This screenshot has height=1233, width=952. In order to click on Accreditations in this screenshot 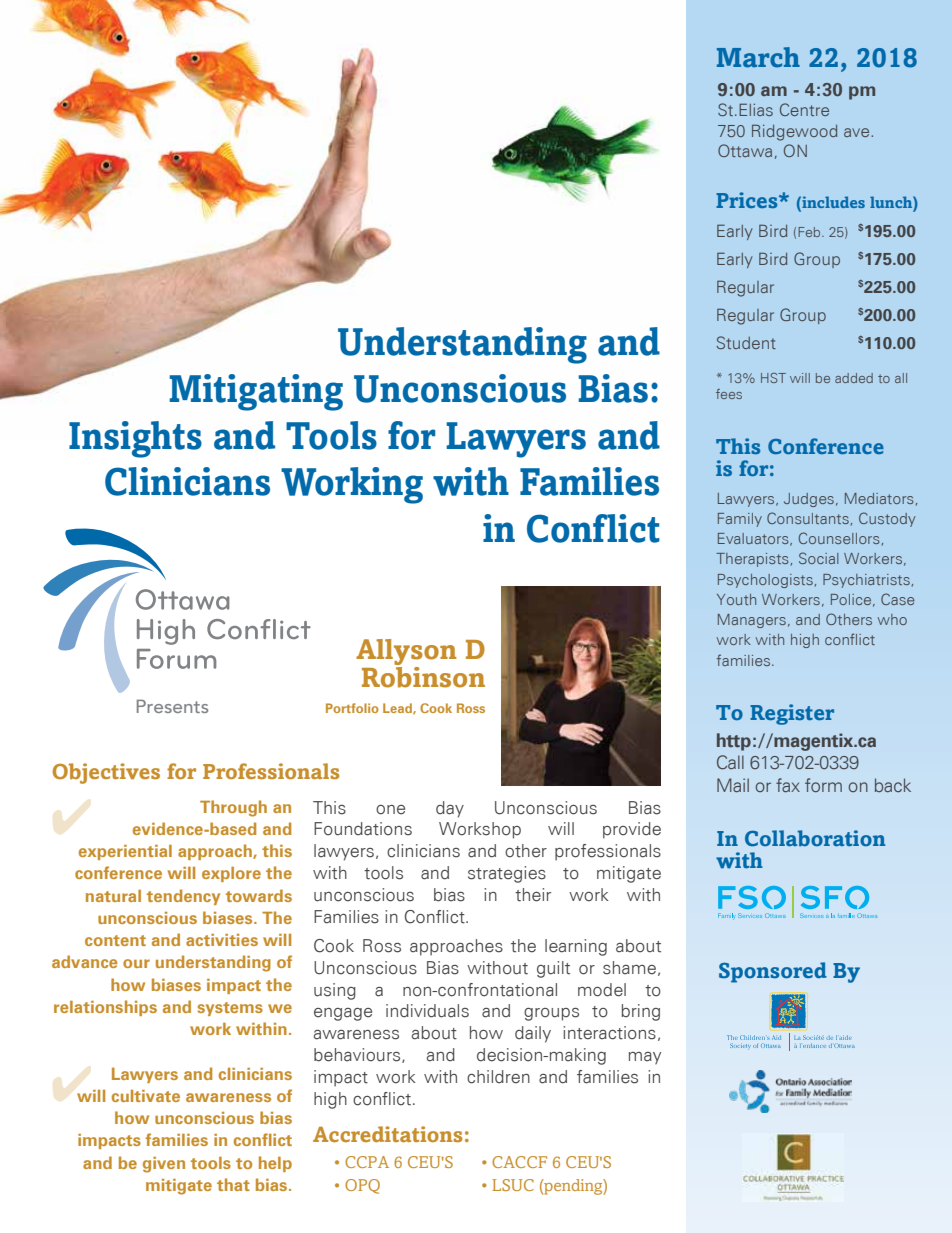, I will do `click(387, 1134)`.
